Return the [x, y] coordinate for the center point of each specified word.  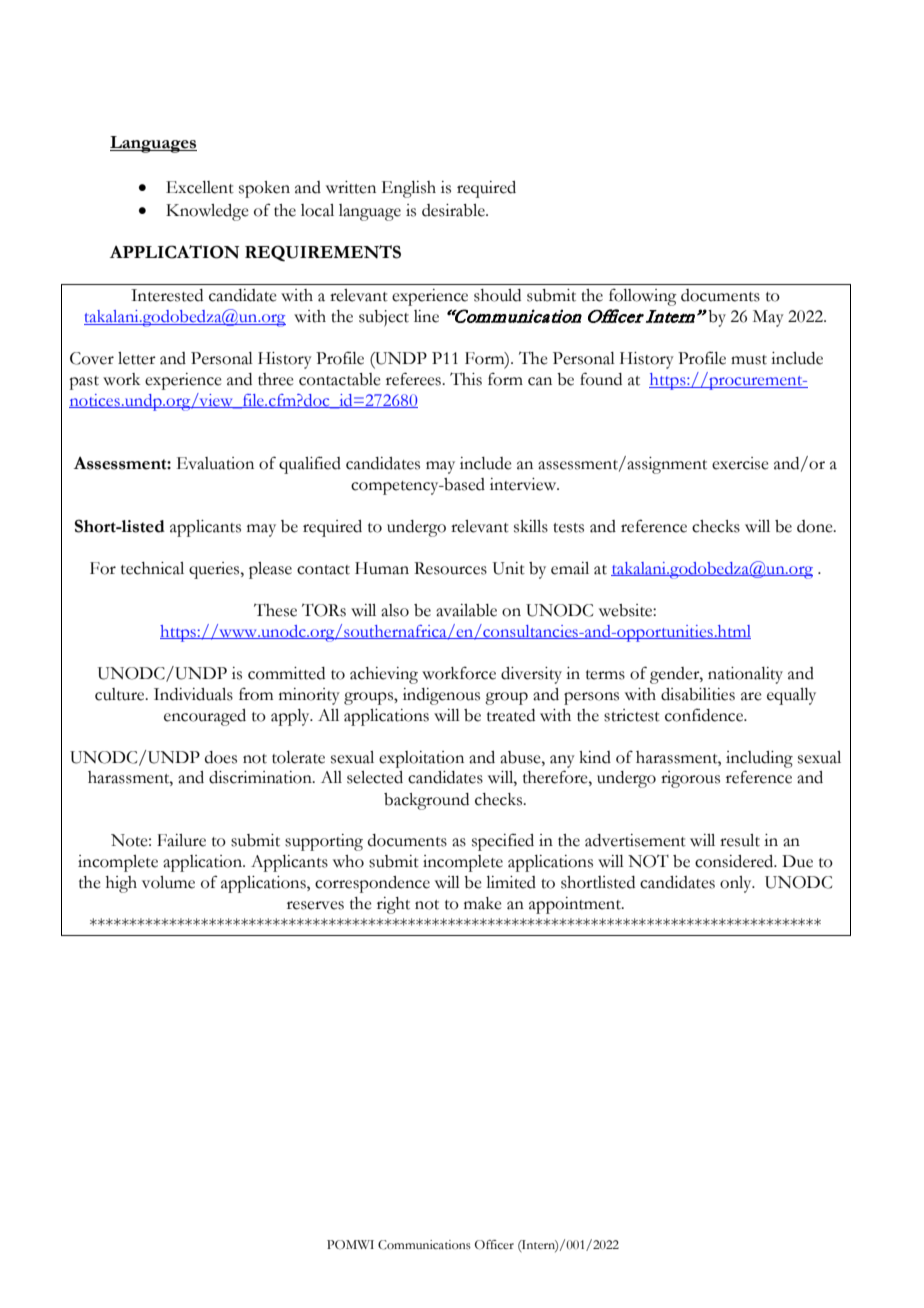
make [483, 903]
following [643, 297]
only [737, 884]
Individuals [193, 694]
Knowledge [207, 212]
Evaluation [215, 463]
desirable [454, 210]
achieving [384, 675]
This [466, 379]
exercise [740, 463]
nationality [745, 675]
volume [168, 882]
